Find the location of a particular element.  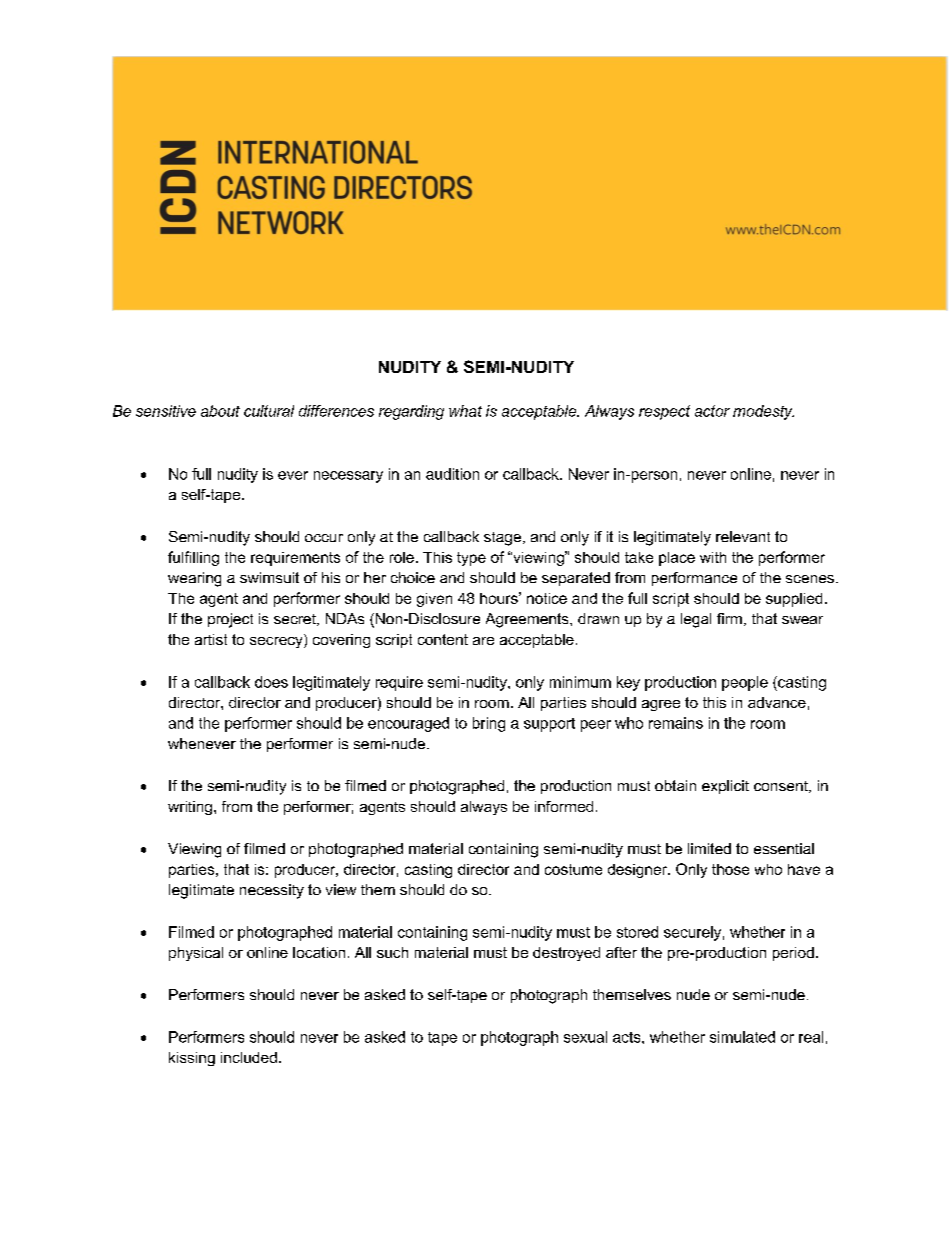

does is located at coordinates (271, 682).
